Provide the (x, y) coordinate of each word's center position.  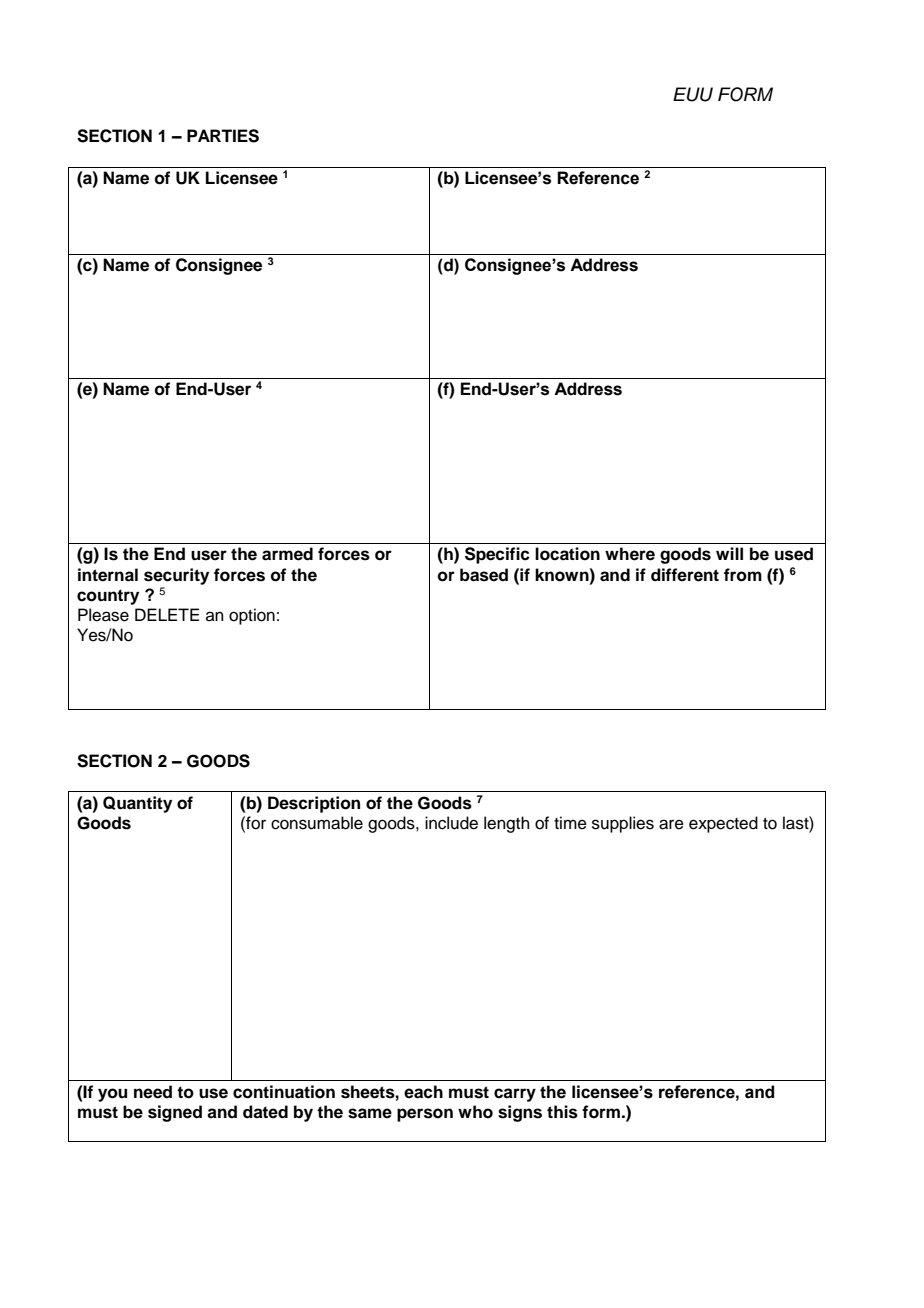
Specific (497, 555)
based (484, 575)
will (729, 553)
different (685, 575)
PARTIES (223, 136)
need (153, 1092)
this (562, 1112)
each (423, 1092)
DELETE (167, 614)
